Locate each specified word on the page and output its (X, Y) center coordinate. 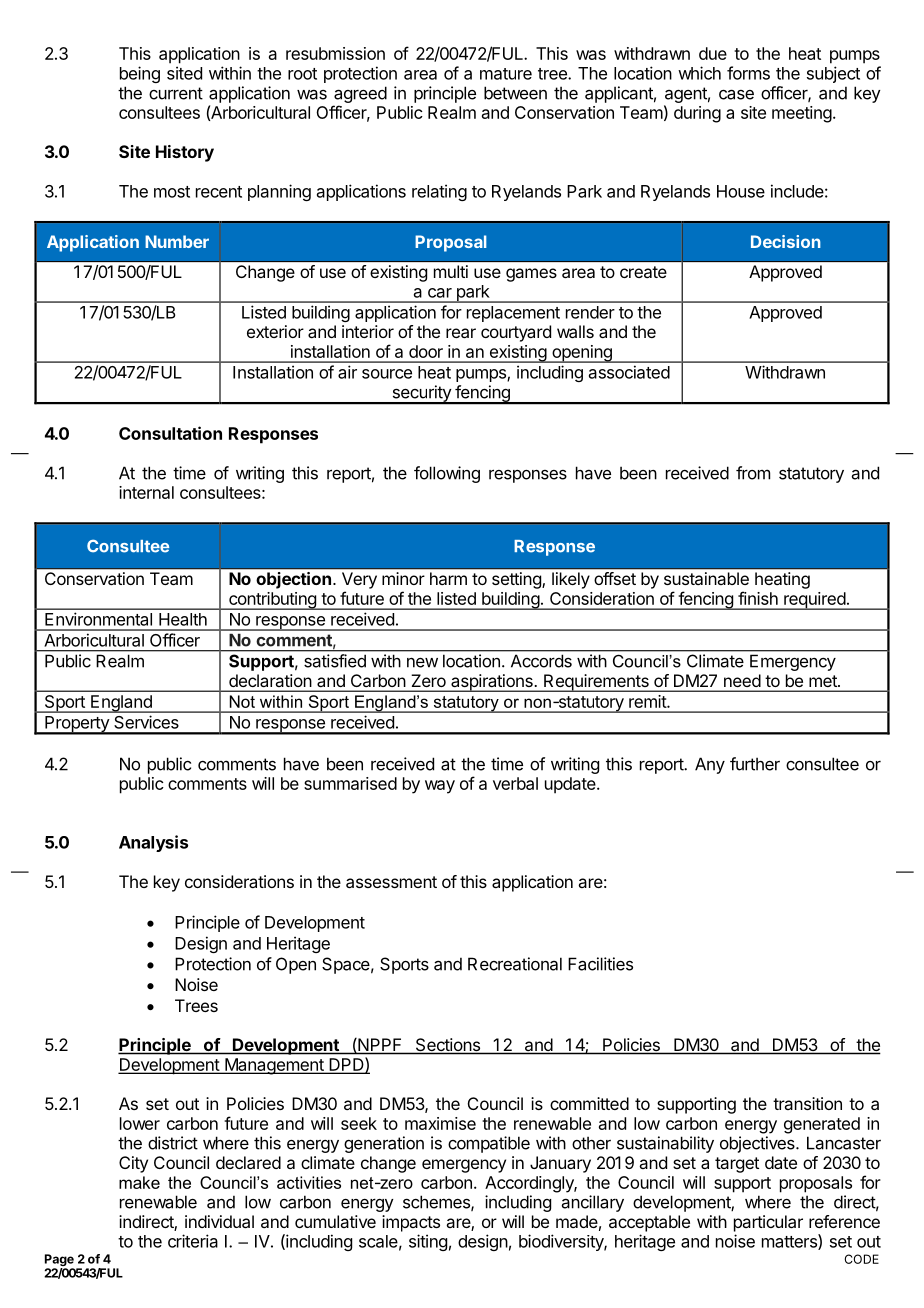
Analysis (153, 843)
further (755, 764)
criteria (193, 1241)
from (753, 473)
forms (748, 73)
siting (428, 1242)
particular (768, 1223)
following (447, 474)
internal (146, 492)
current (176, 93)
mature (506, 74)
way (440, 787)
